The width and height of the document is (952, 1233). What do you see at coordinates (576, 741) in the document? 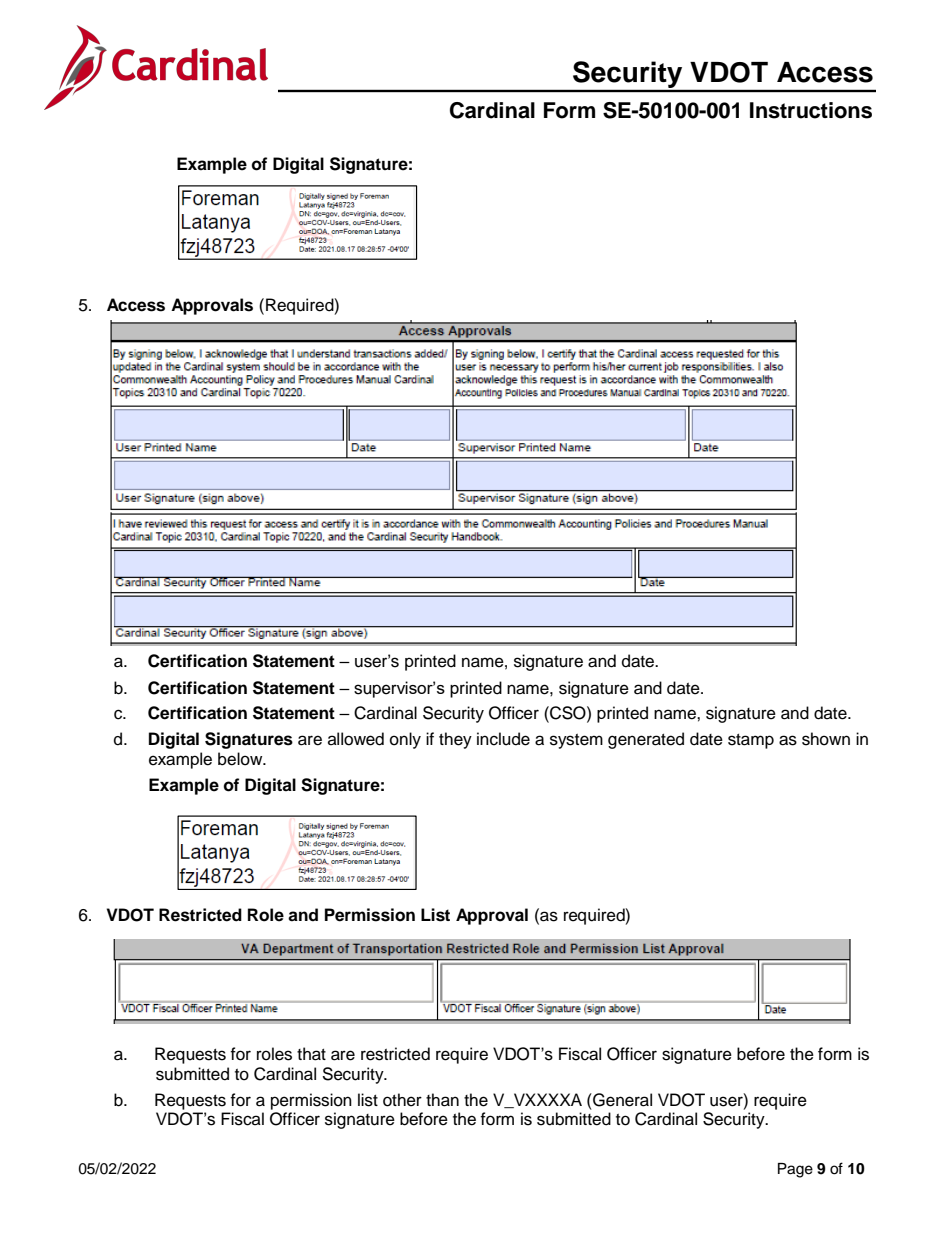
I see `system` at bounding box center [576, 741].
